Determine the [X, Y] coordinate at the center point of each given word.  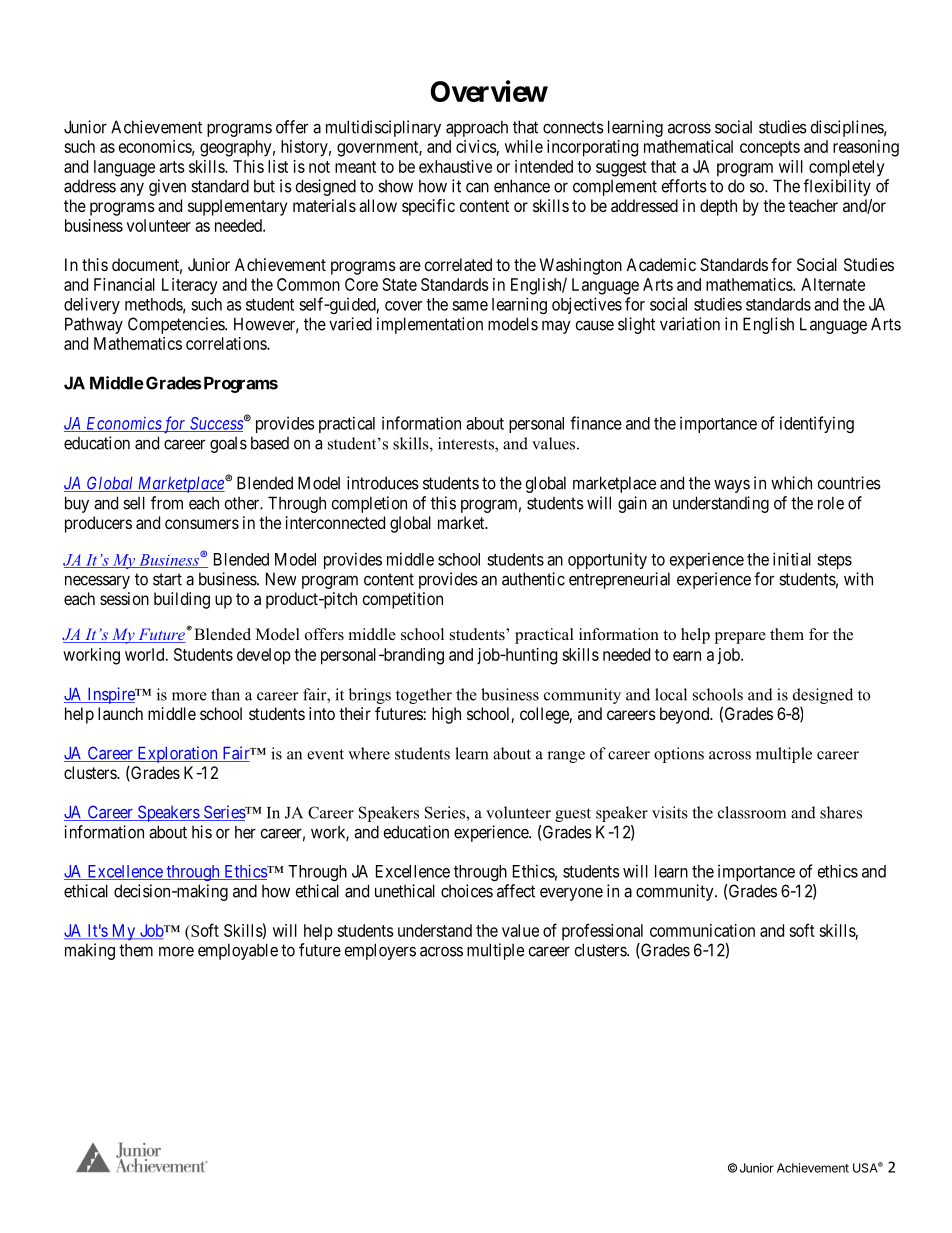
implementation [430, 325]
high [446, 715]
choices [467, 891]
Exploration [177, 754]
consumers [202, 524]
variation [690, 324]
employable [238, 951]
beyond [686, 715]
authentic [533, 579]
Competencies [177, 325]
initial [792, 559]
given [167, 187]
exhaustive [455, 166]
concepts [770, 149]
